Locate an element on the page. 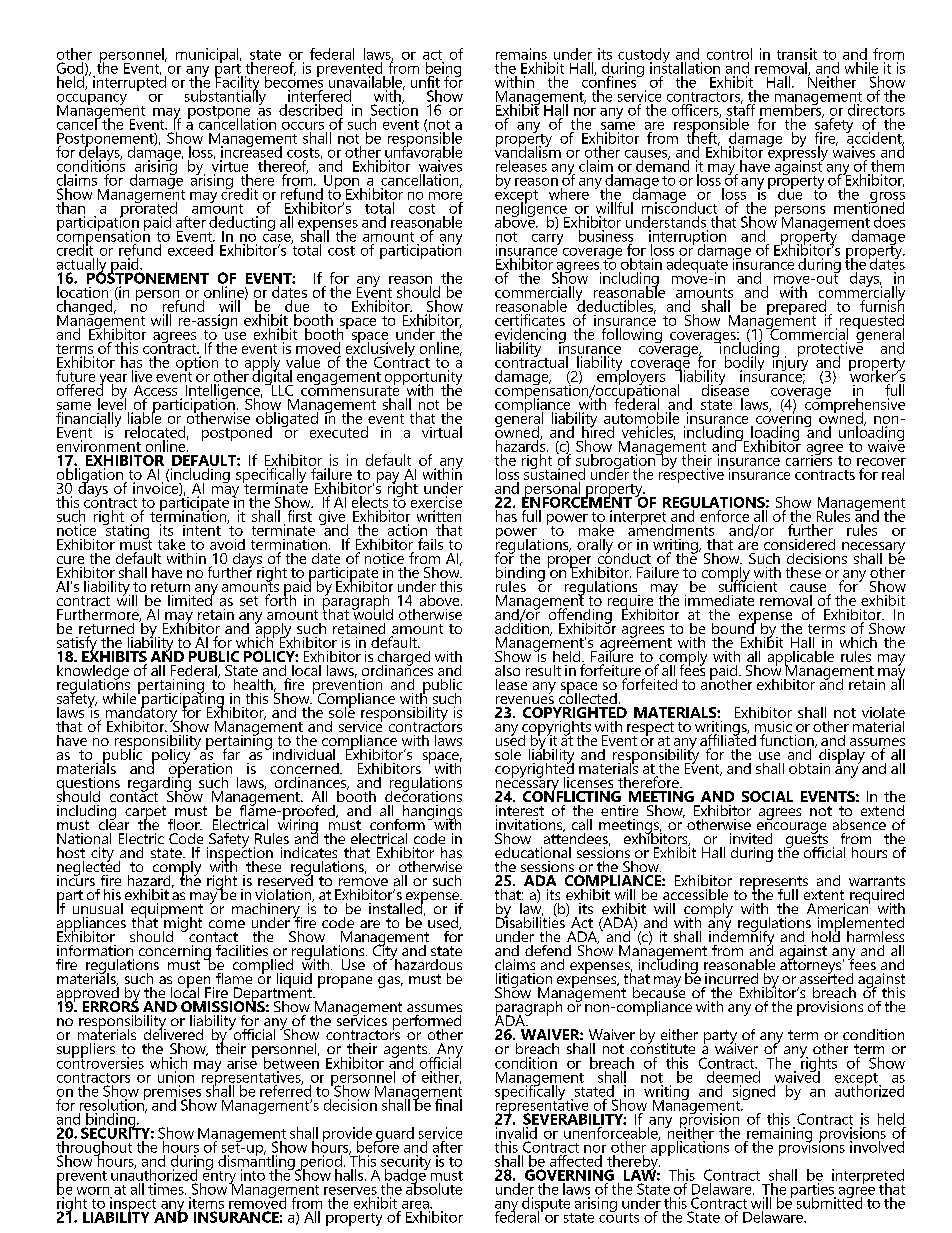 This document has height=1233, width=952. forth is located at coordinates (280, 599).
